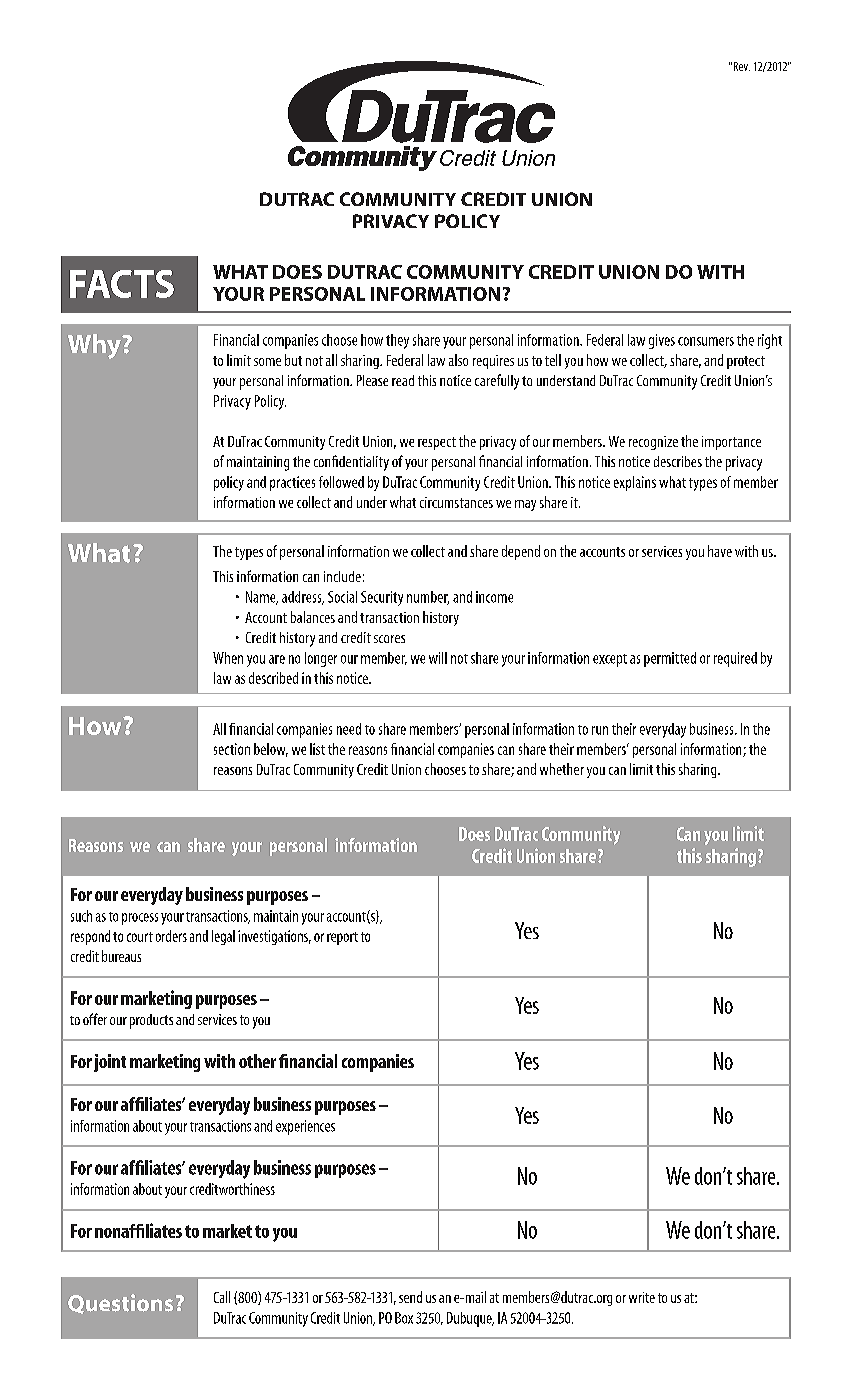 The height and width of the image is (1400, 852). Describe the element at coordinates (397, 341) in the image. I see `they` at that location.
